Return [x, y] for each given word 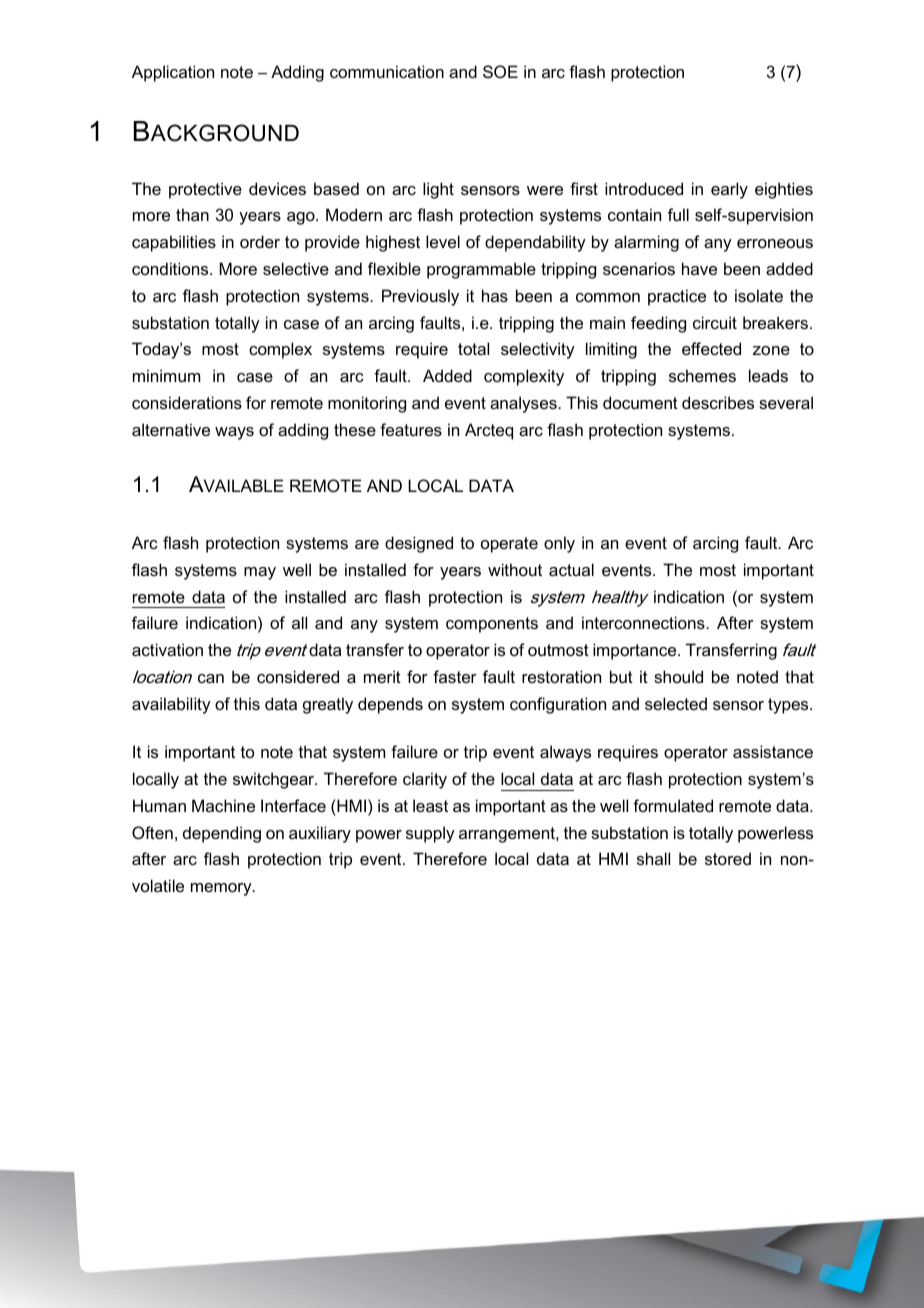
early [729, 190]
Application [173, 73]
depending [222, 834]
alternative [171, 429]
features [411, 429]
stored [728, 858]
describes [718, 402]
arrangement [508, 835]
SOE [500, 71]
